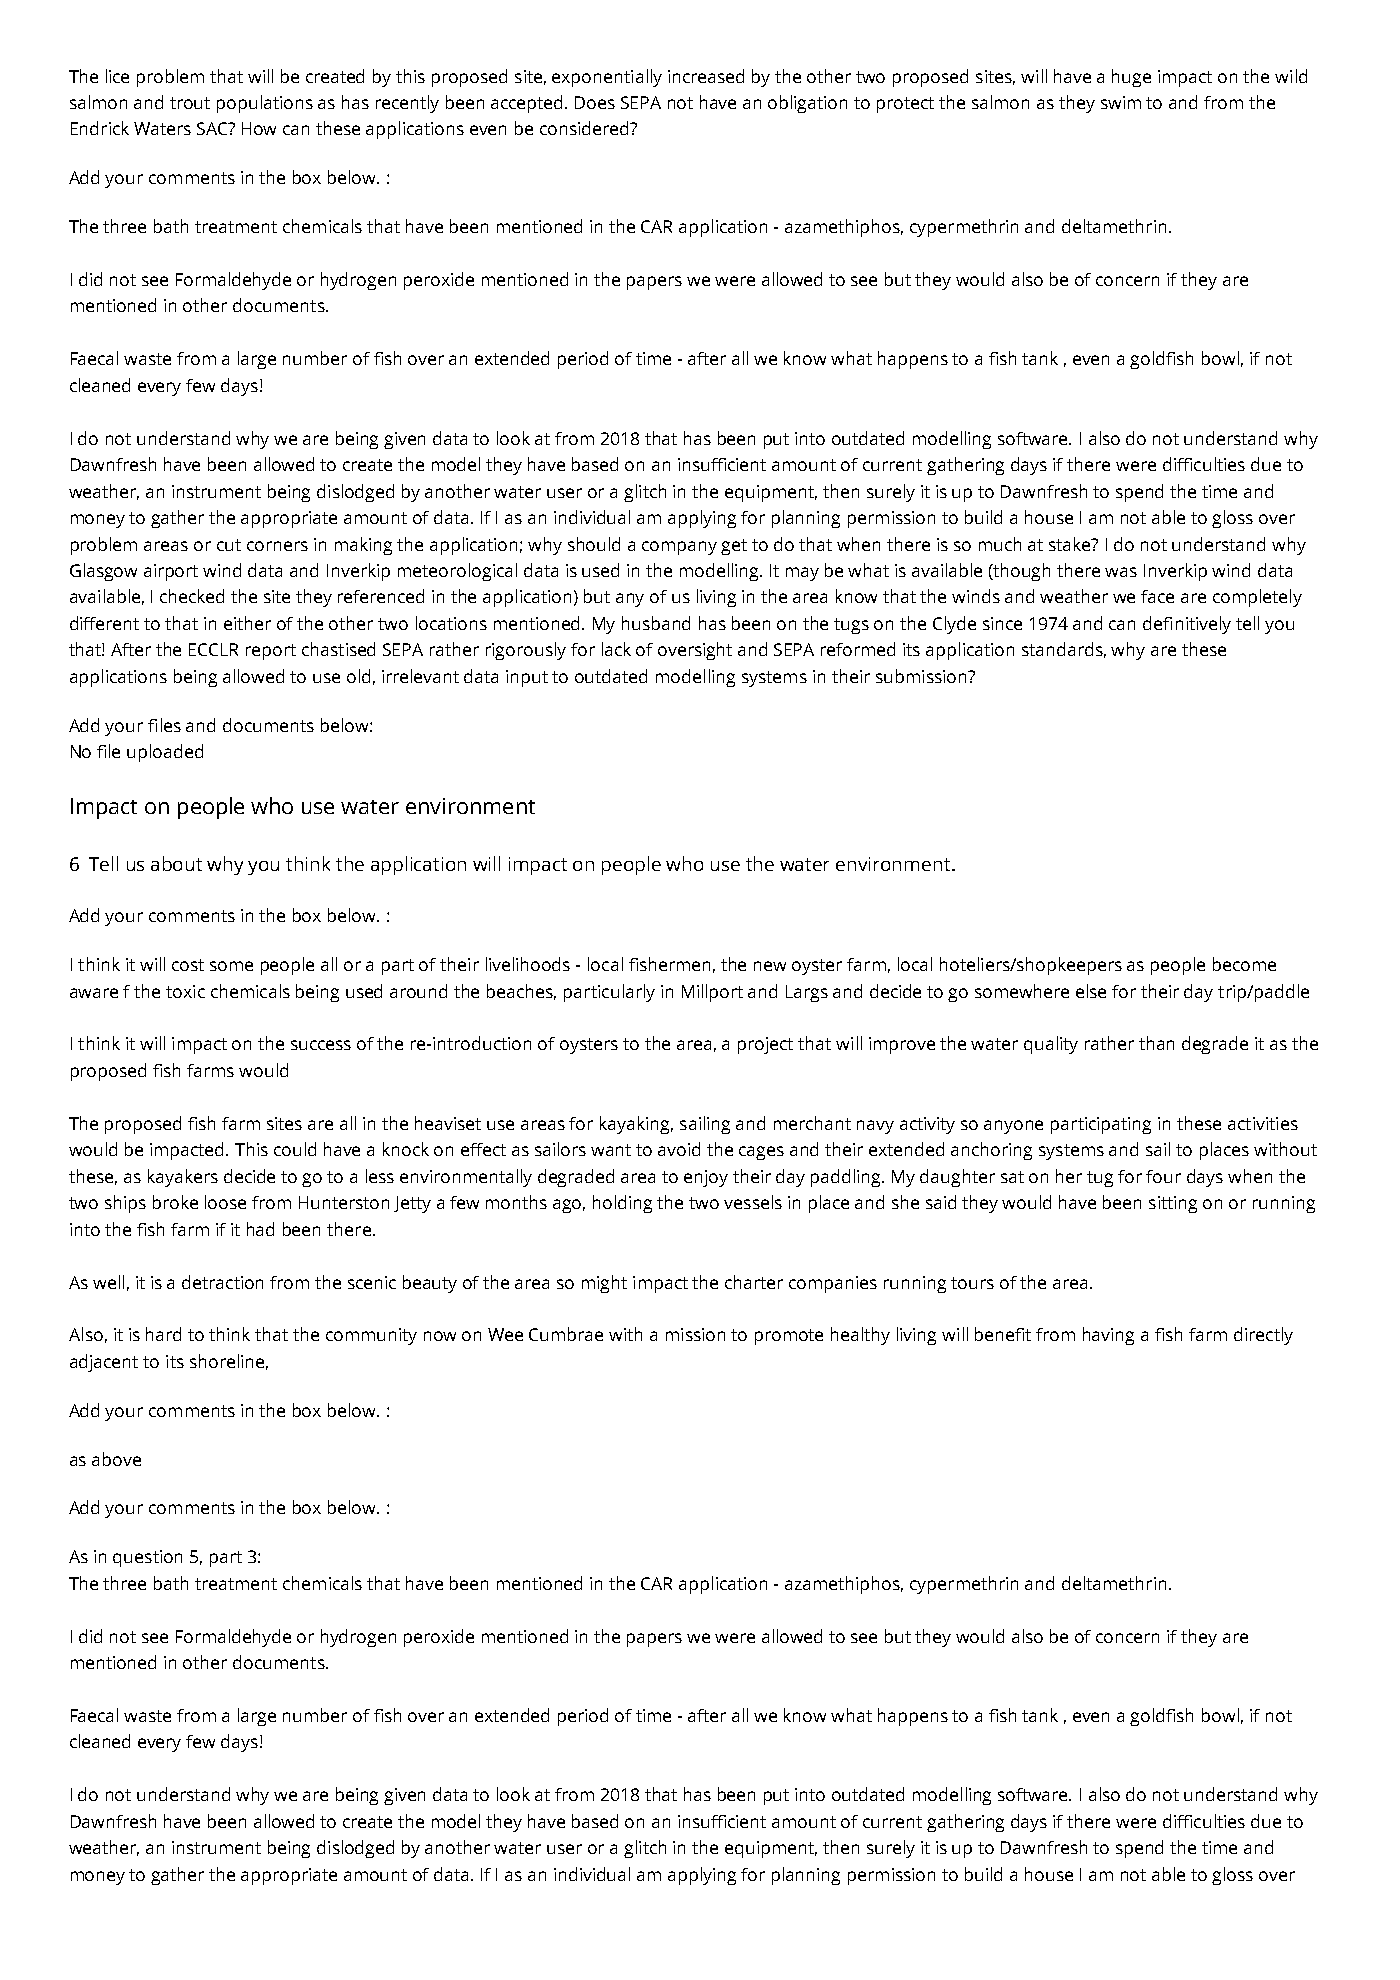 The width and height of the page is (1400, 1980). I want to click on increased, so click(706, 76).
